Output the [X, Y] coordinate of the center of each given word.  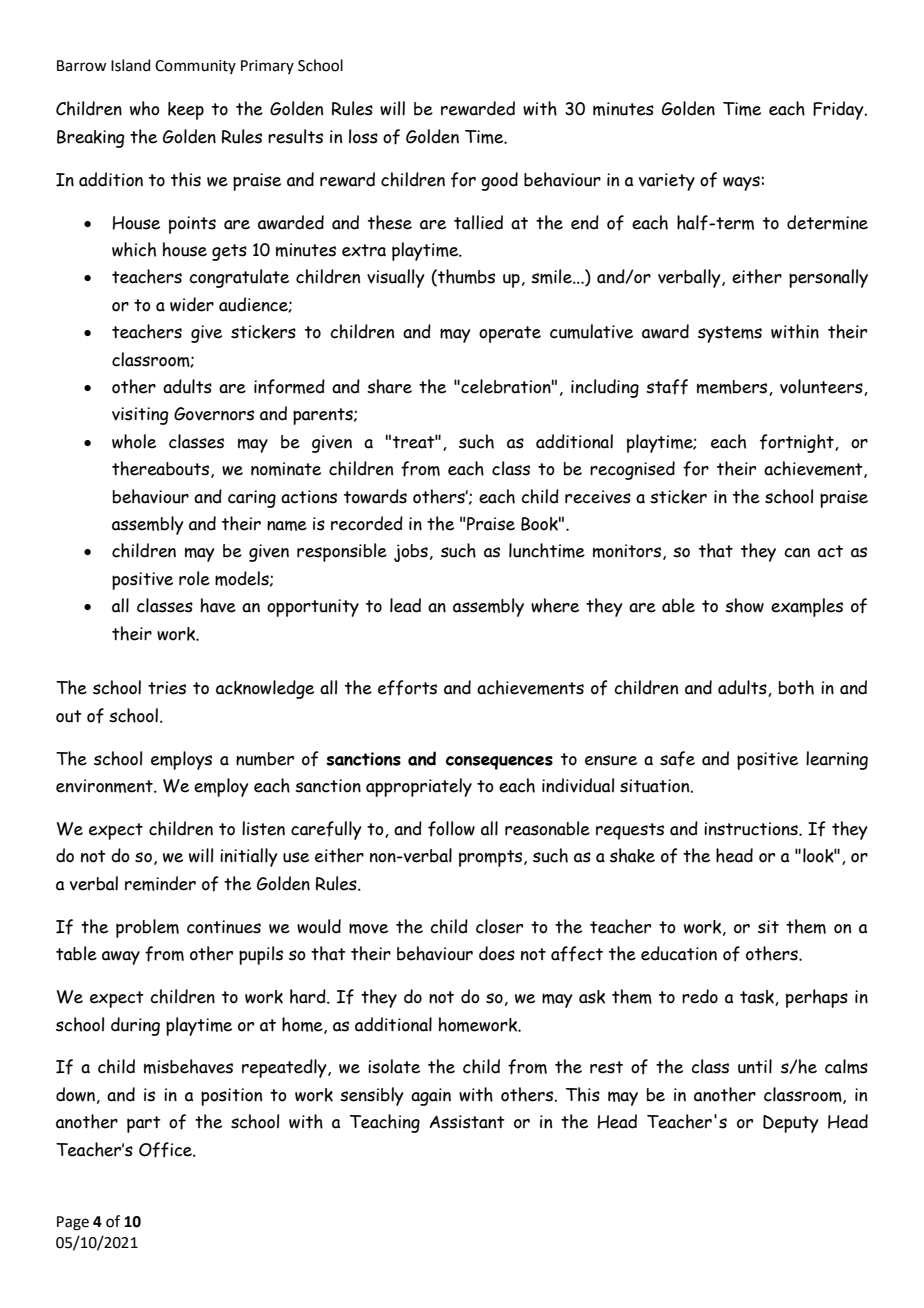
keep [186, 111]
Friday [839, 110]
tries [167, 688]
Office [166, 1150]
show [744, 605]
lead [405, 605]
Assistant [467, 1122]
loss [363, 136]
